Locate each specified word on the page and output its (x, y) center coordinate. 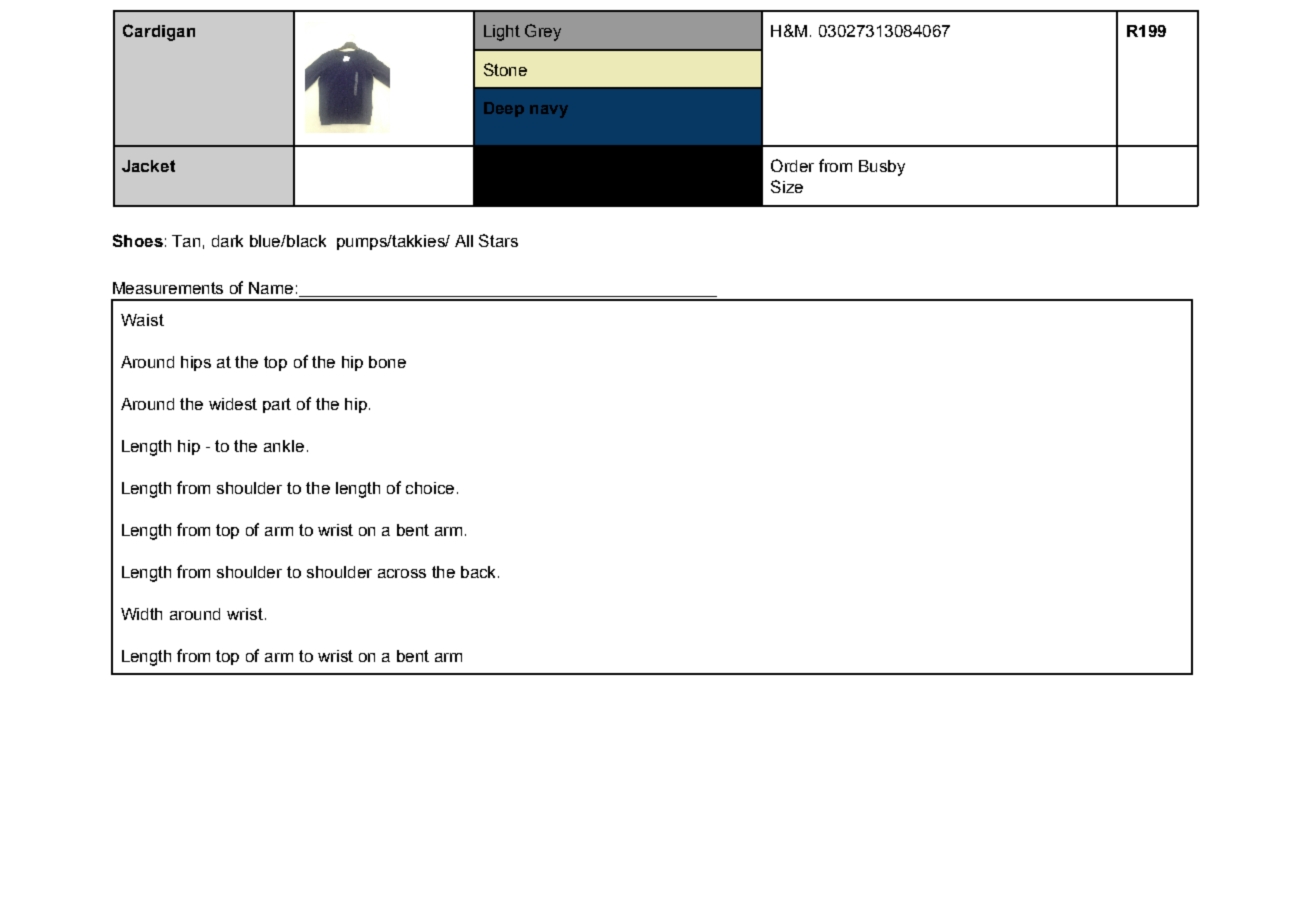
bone (387, 362)
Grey (543, 32)
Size (787, 186)
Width (141, 614)
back (480, 572)
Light (502, 33)
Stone (505, 69)
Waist (142, 320)
